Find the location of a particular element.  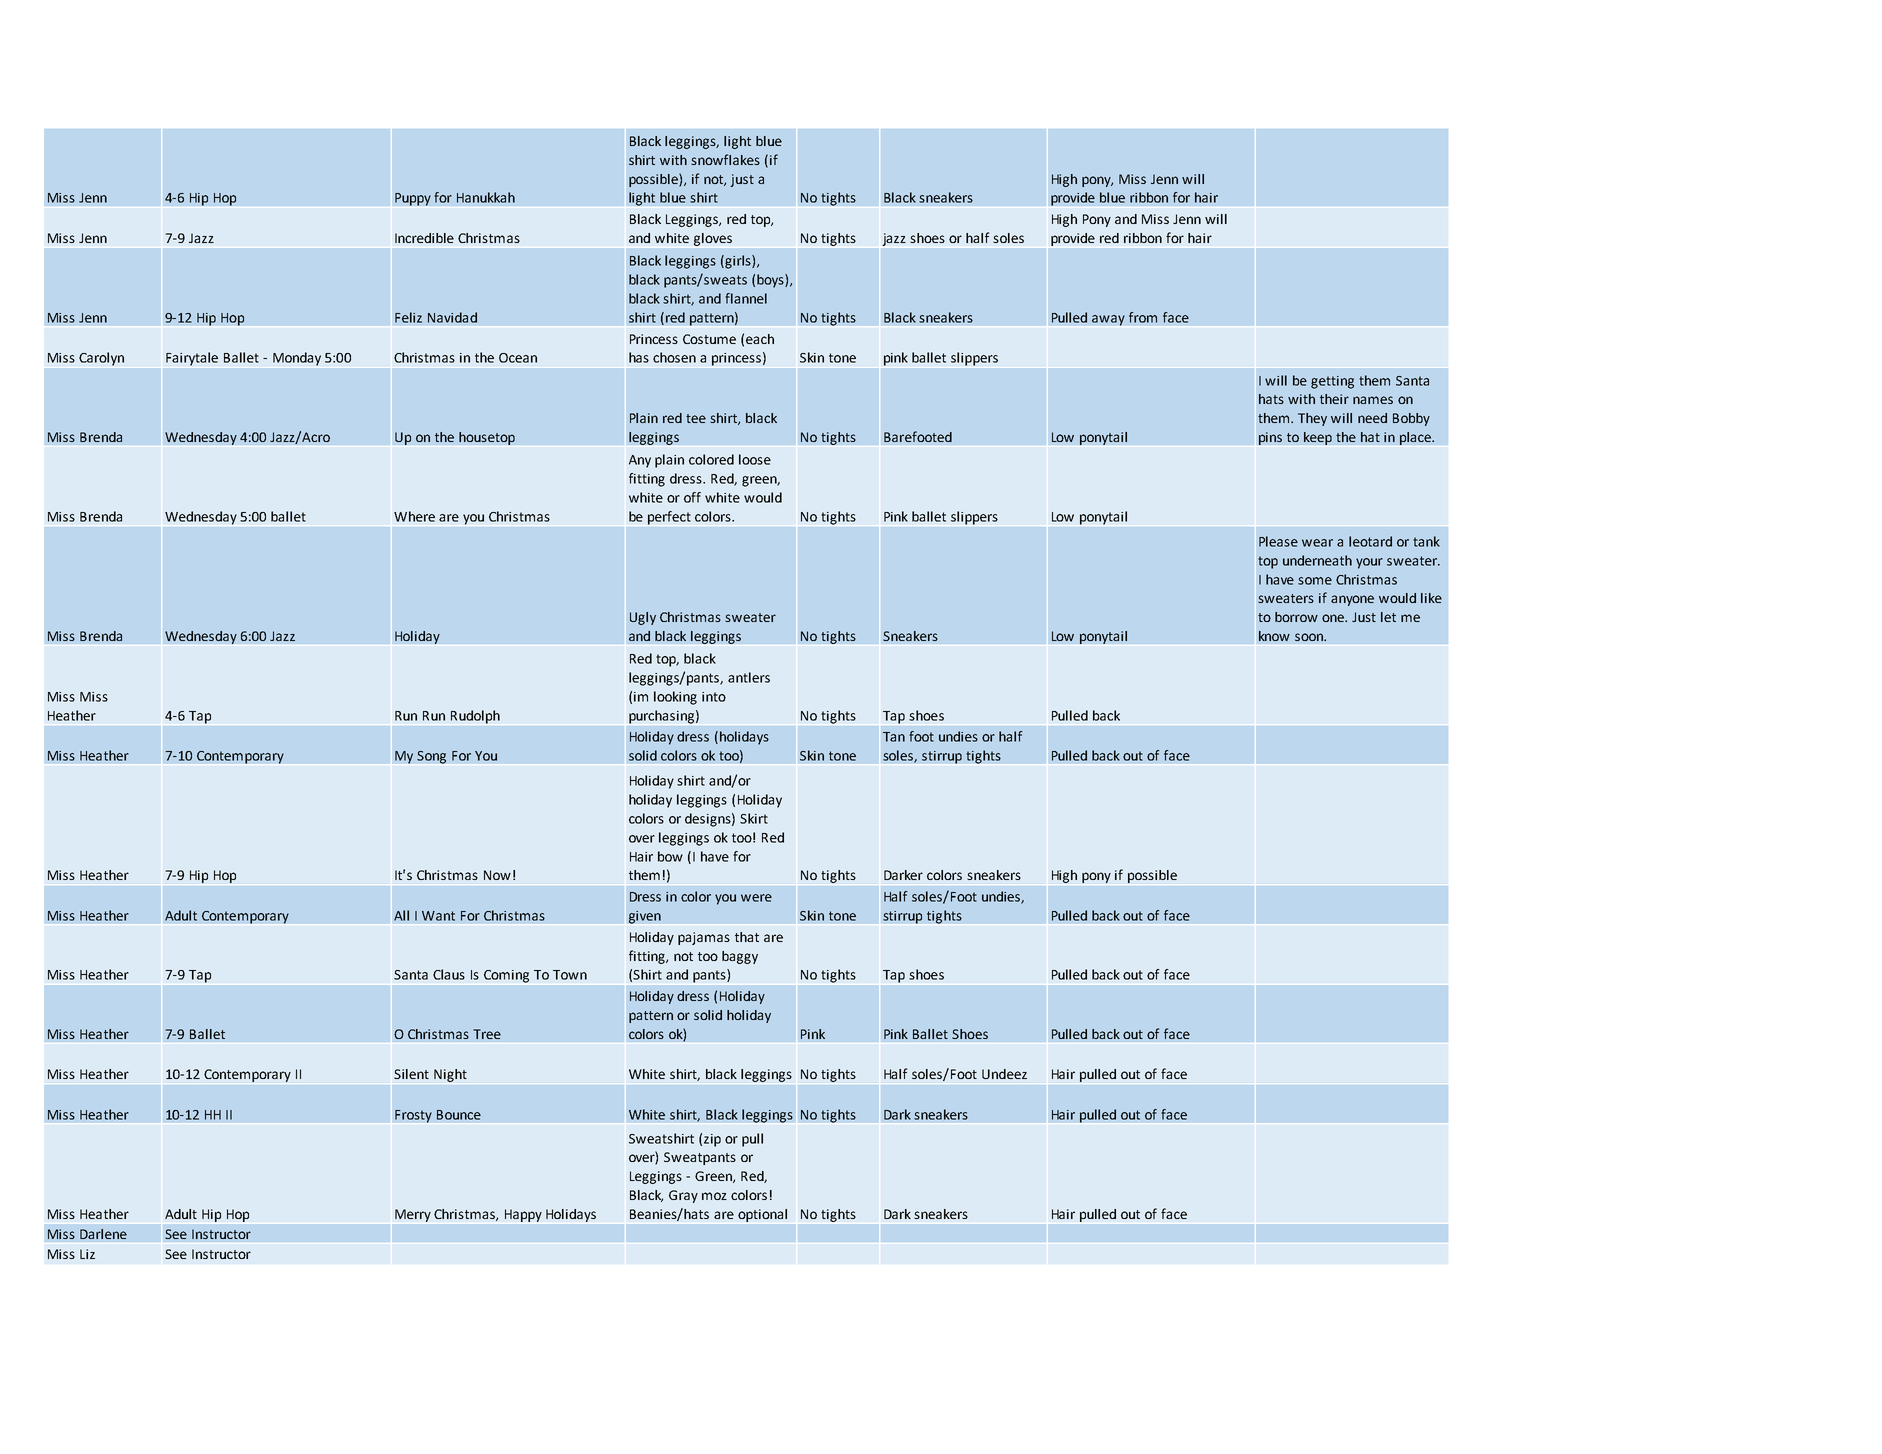

perfect is located at coordinates (669, 518).
